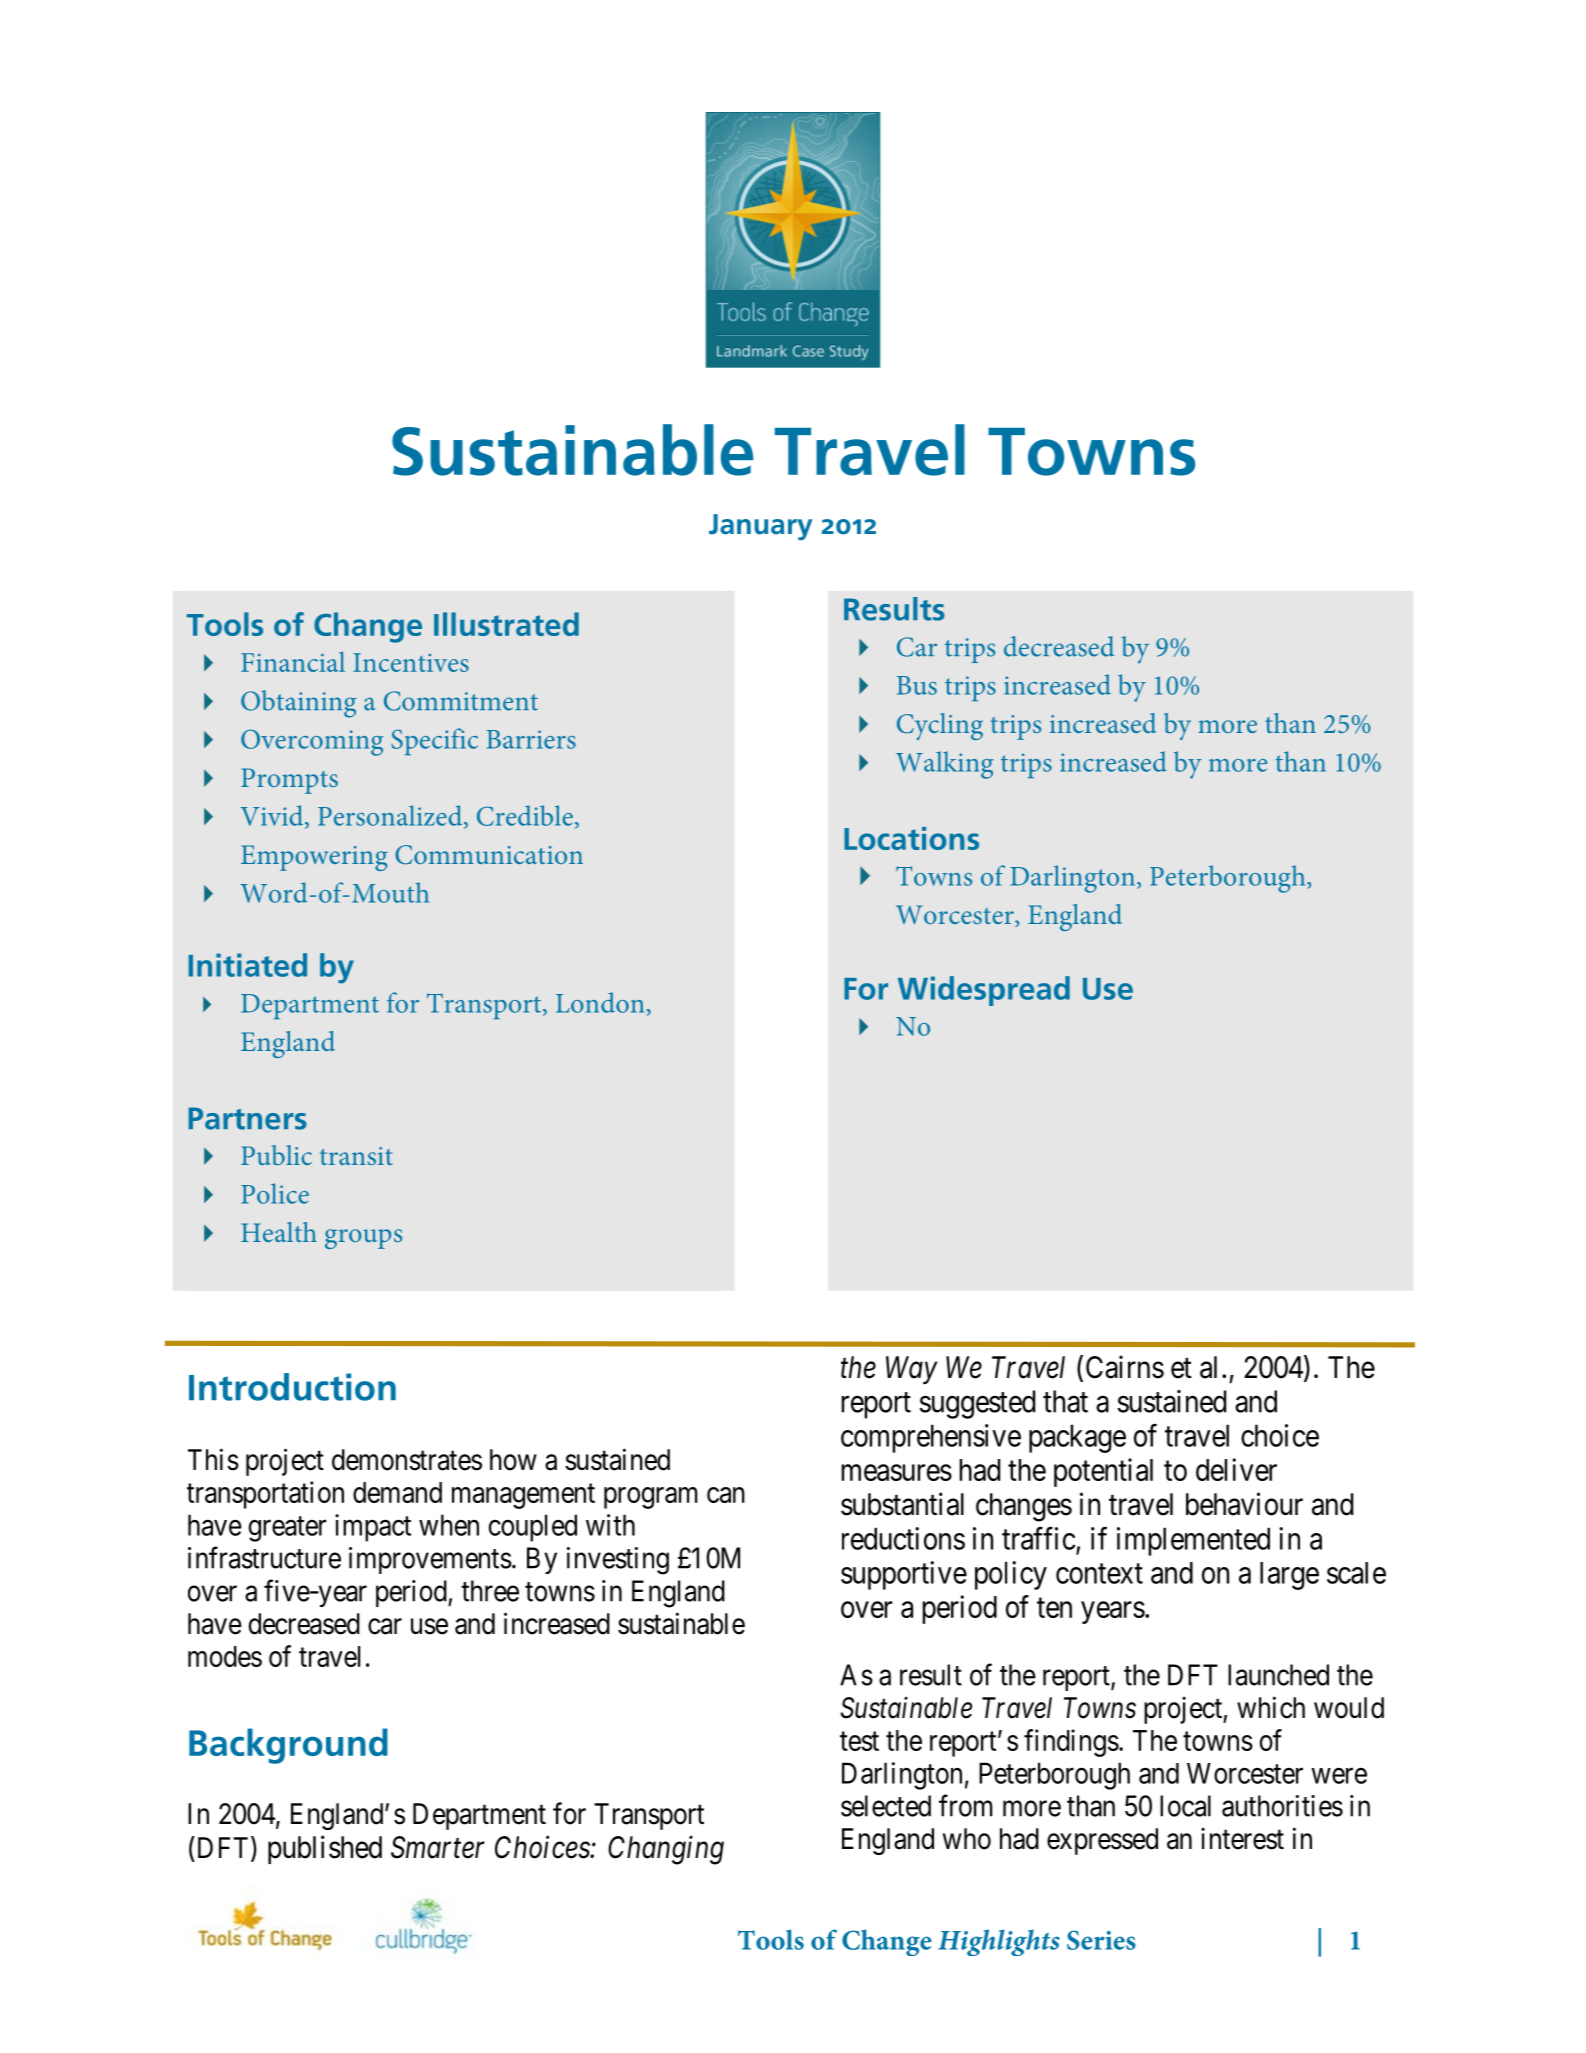  Describe the element at coordinates (293, 662) in the screenshot. I see `Financial` at that location.
